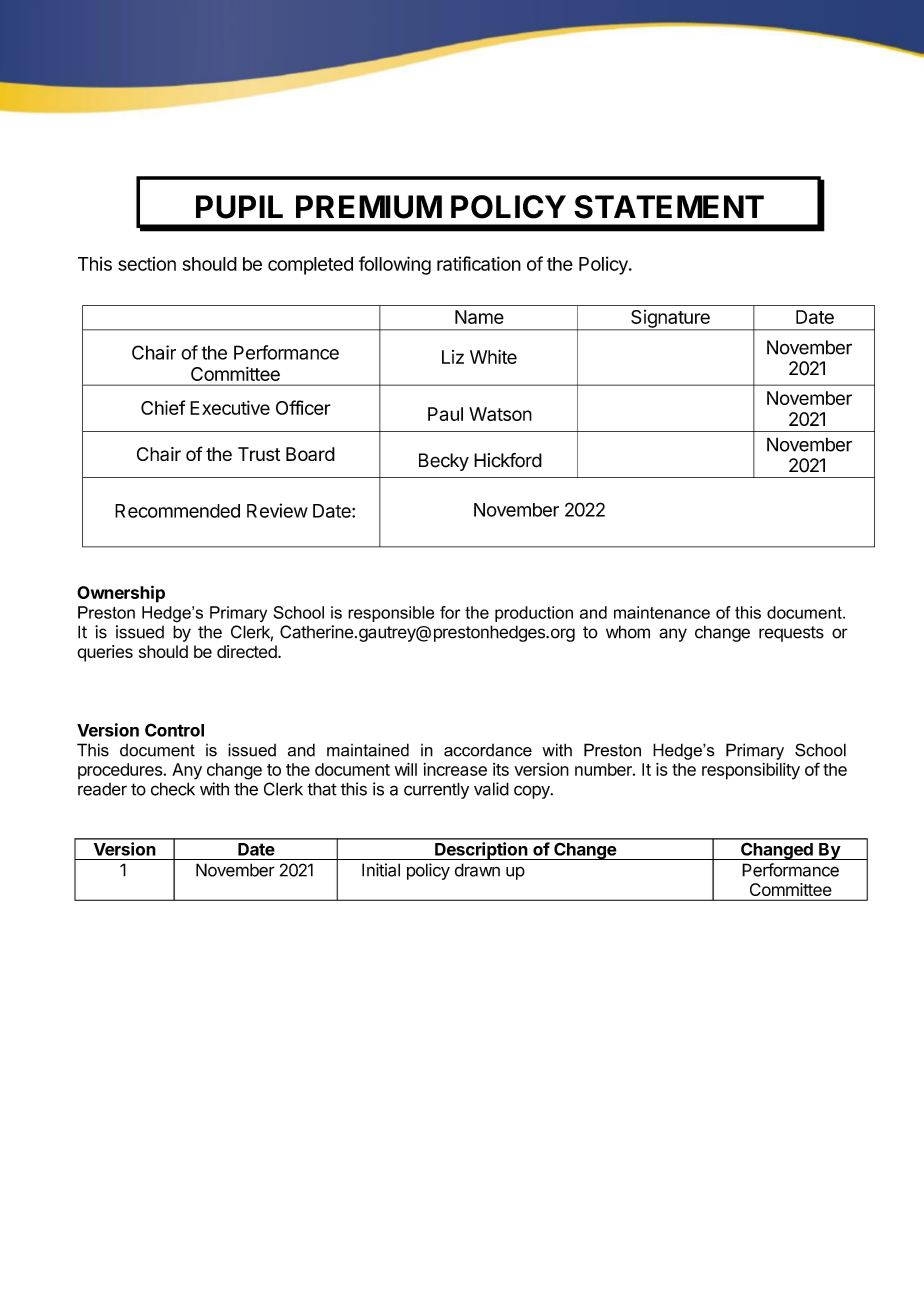 The image size is (924, 1307). Describe the element at coordinates (173, 789) in the page. I see `check` at that location.
